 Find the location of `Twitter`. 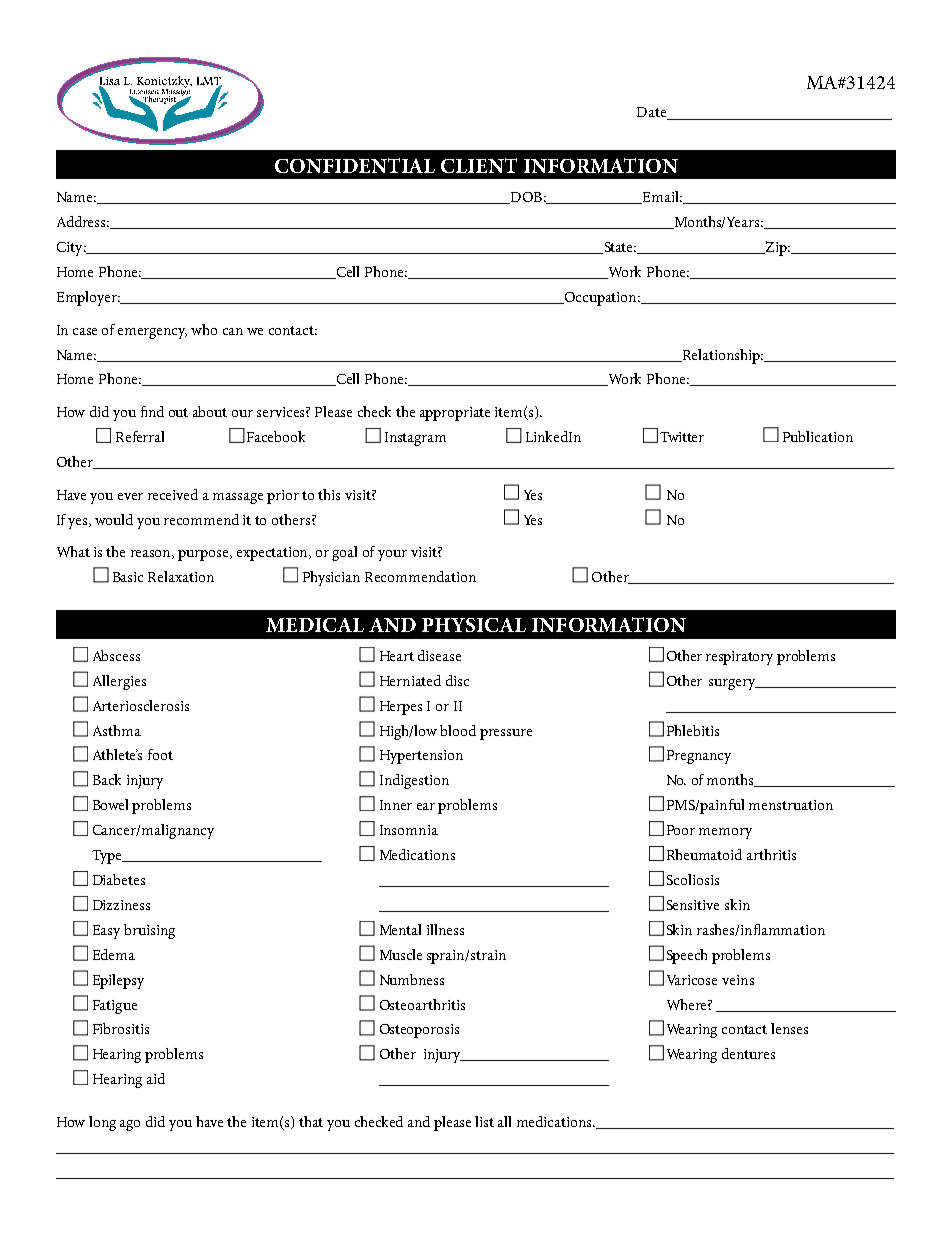

Twitter is located at coordinates (682, 437).
